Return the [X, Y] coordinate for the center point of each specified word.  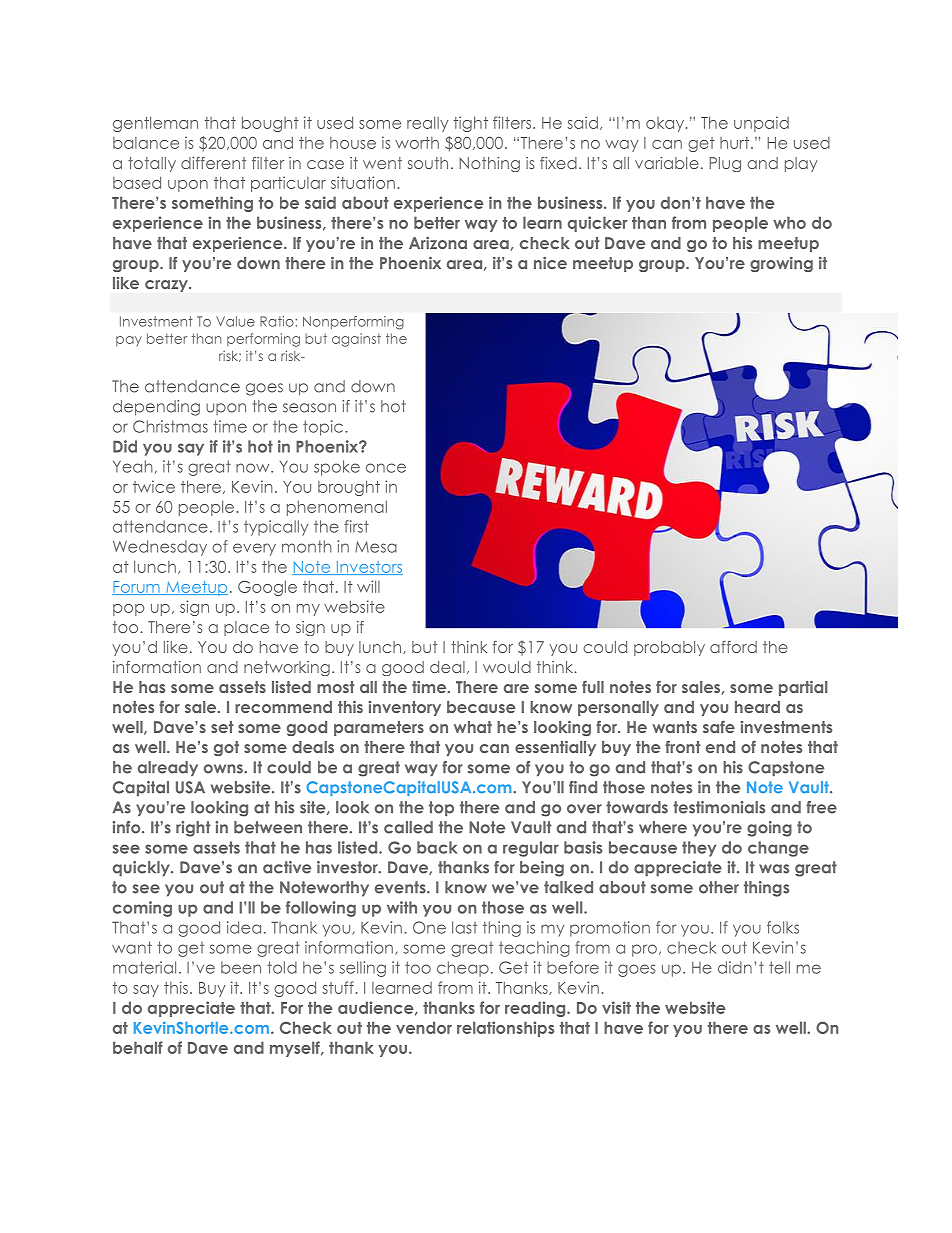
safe [719, 727]
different [213, 163]
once [386, 468]
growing [781, 264]
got [226, 748]
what [473, 727]
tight [471, 124]
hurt [736, 143]
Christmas [170, 426]
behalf [138, 1047]
